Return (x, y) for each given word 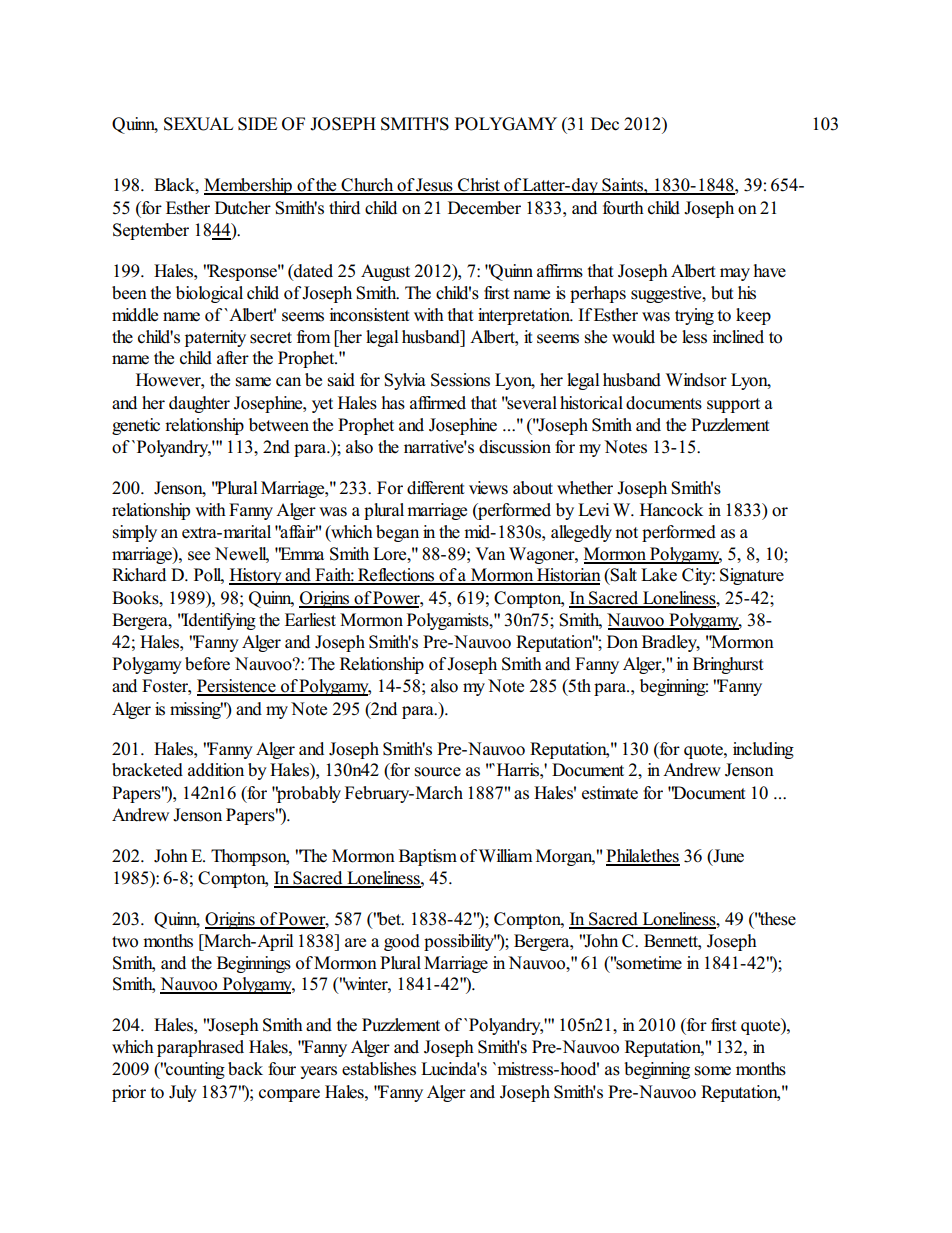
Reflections (396, 576)
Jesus (435, 186)
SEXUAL (198, 124)
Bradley (671, 643)
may (735, 274)
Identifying (218, 621)
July (183, 1093)
